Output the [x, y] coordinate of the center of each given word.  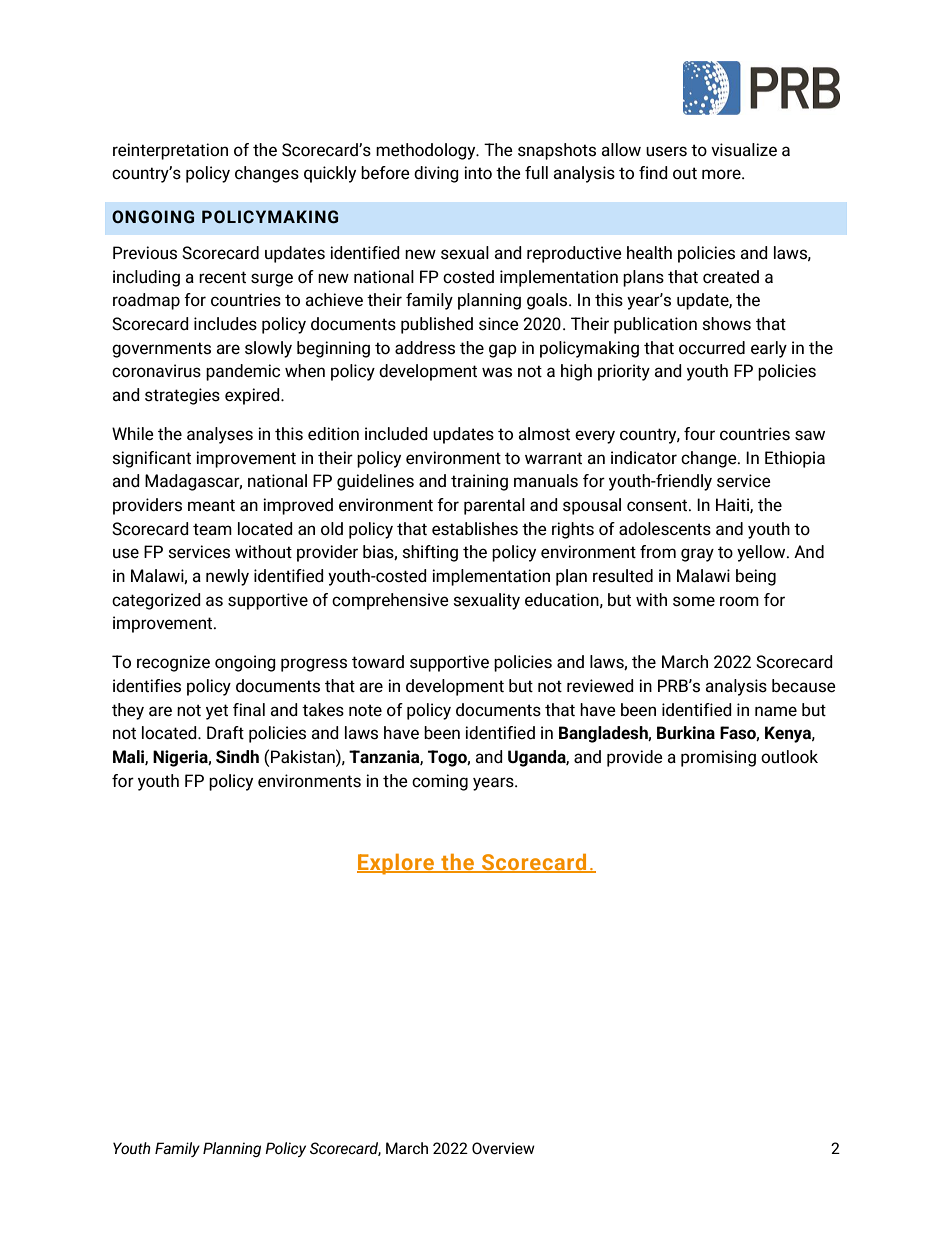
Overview [503, 1148]
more [722, 174]
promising [718, 758]
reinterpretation [170, 151]
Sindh [237, 757]
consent [658, 505]
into [478, 173]
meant [211, 505]
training [479, 482]
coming [440, 782]
